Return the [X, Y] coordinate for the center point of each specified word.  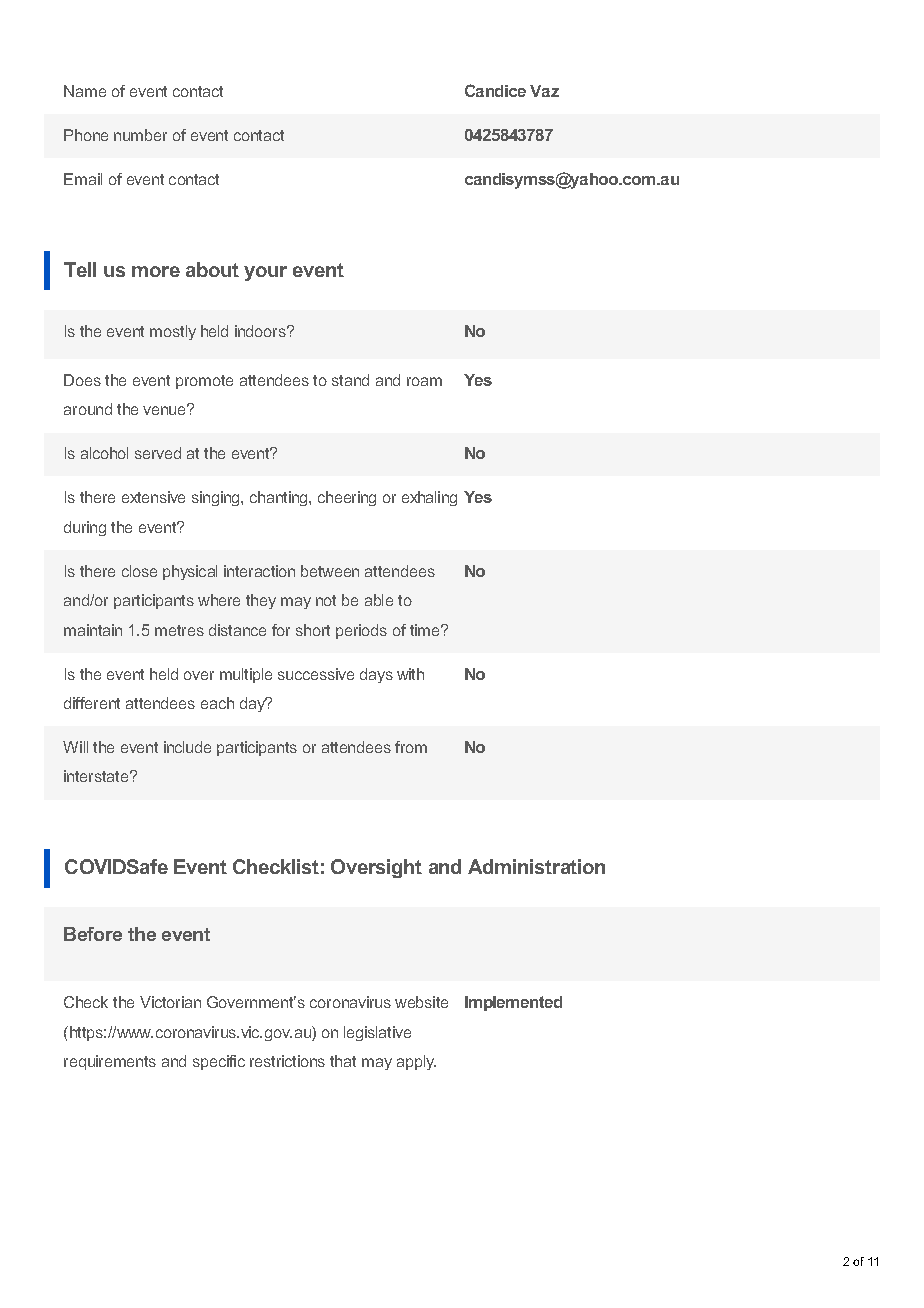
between [330, 571]
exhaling [429, 498]
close [139, 571]
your [265, 273]
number [140, 135]
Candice [495, 90]
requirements [110, 1062]
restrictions [287, 1061]
